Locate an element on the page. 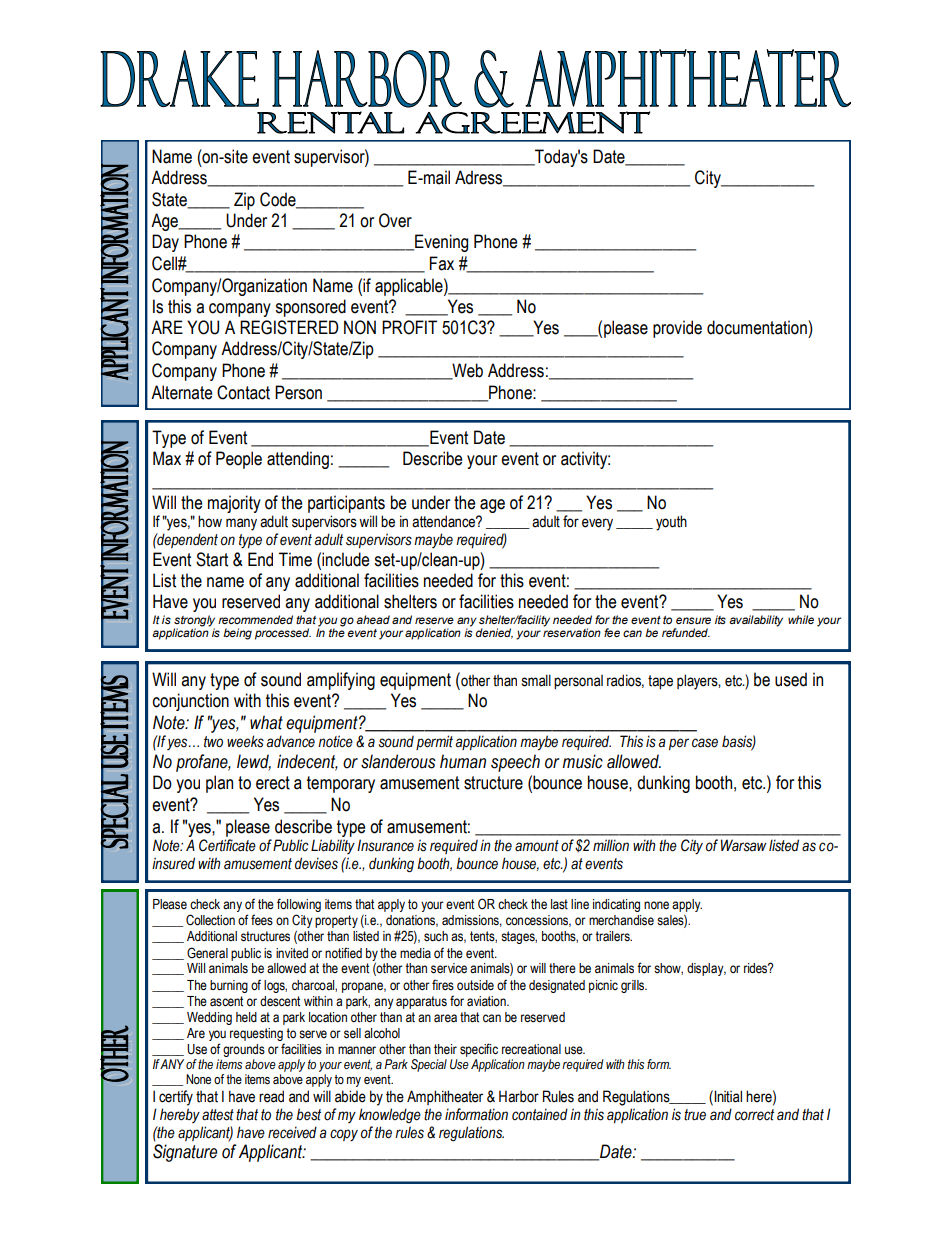 This image has height=1233, width=952. attest is located at coordinates (218, 1115).
